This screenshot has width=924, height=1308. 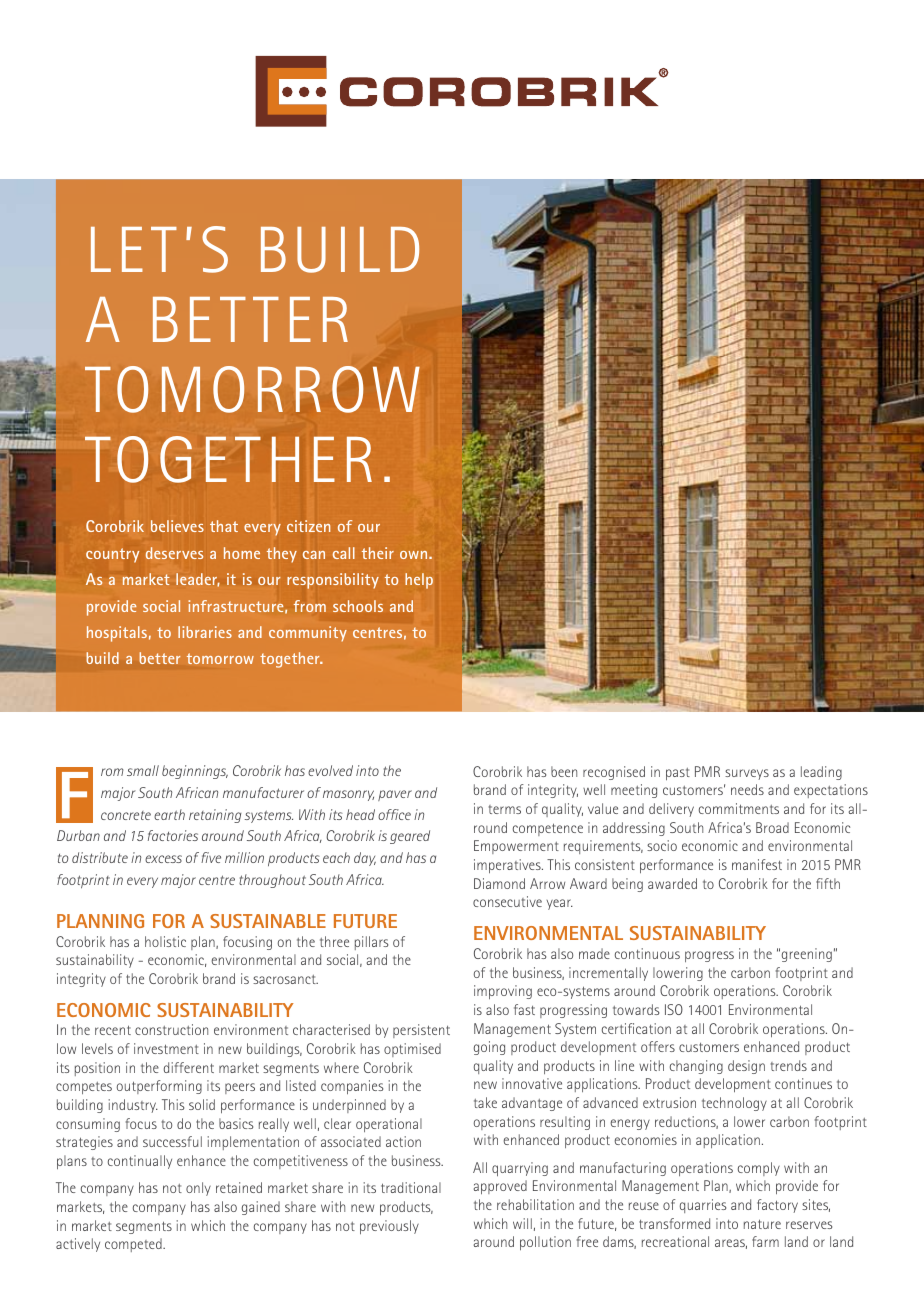 What do you see at coordinates (419, 581) in the screenshot?
I see `help` at bounding box center [419, 581].
